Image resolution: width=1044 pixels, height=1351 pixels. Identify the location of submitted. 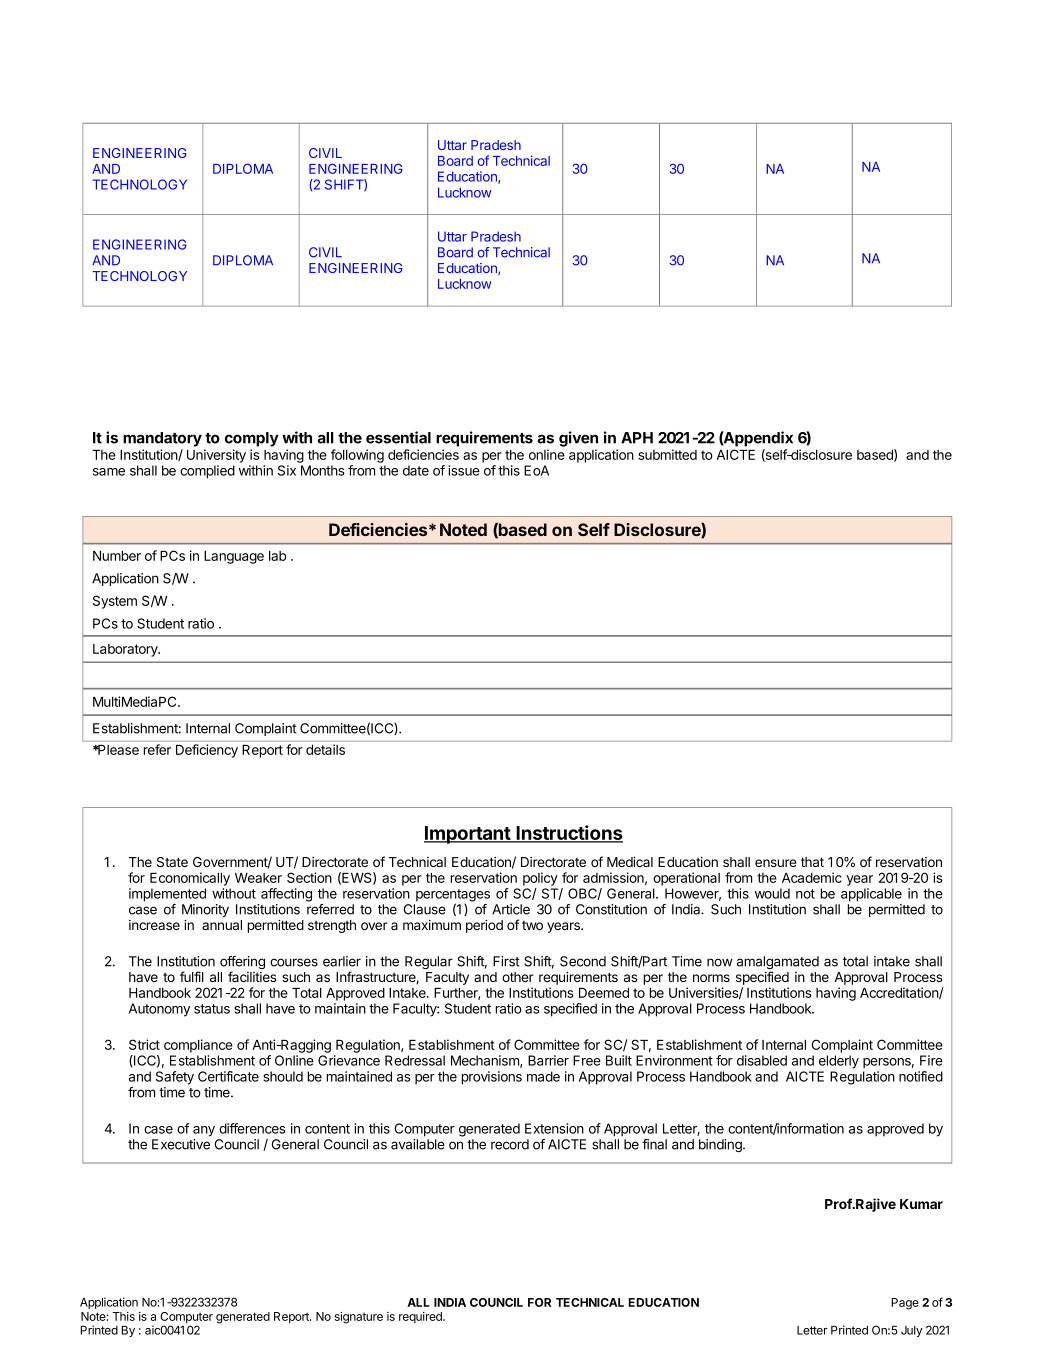
(667, 454).
